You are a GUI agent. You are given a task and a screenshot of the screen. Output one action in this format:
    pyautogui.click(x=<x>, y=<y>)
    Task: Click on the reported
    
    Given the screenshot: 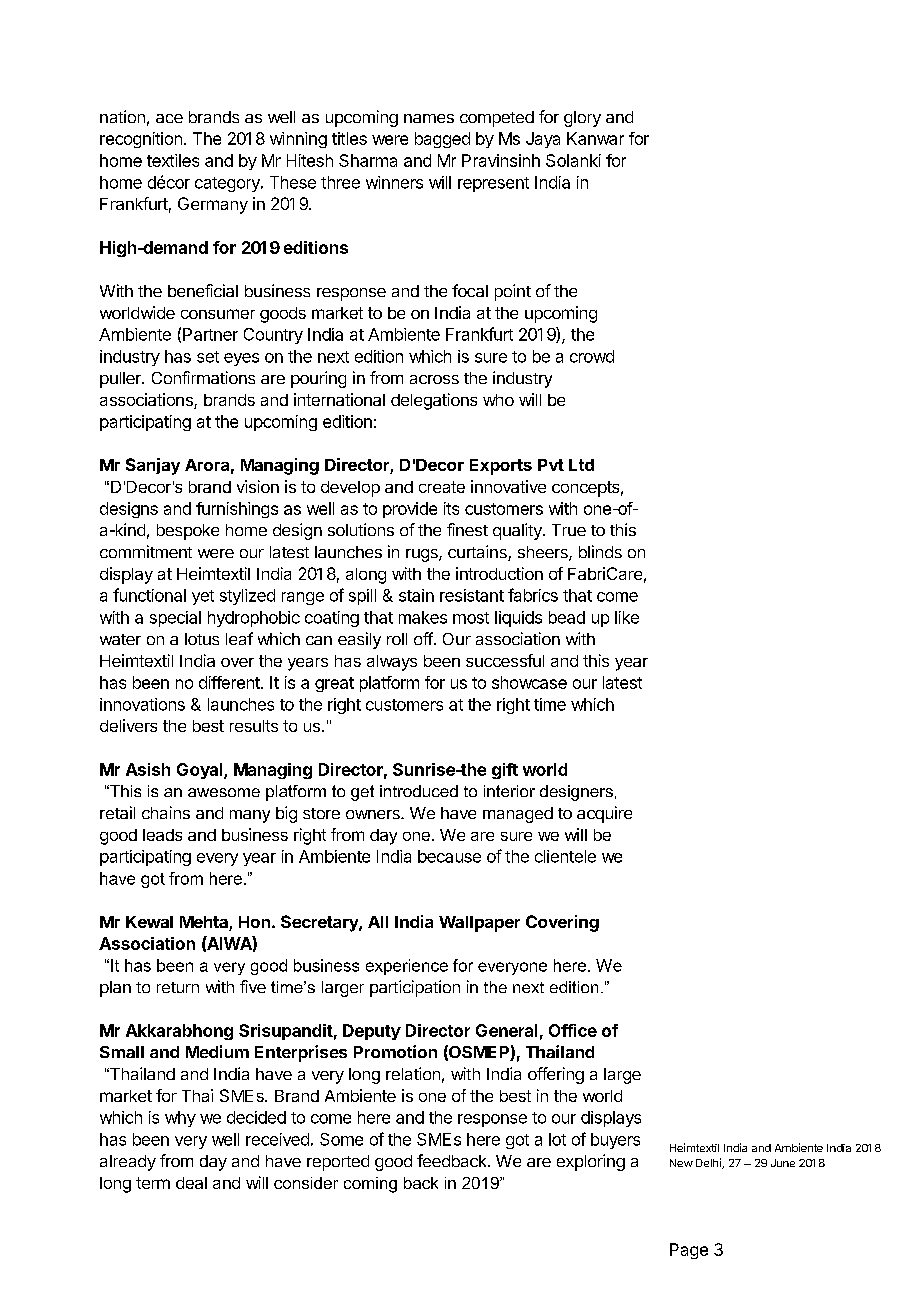 What is the action you would take?
    pyautogui.click(x=338, y=1163)
